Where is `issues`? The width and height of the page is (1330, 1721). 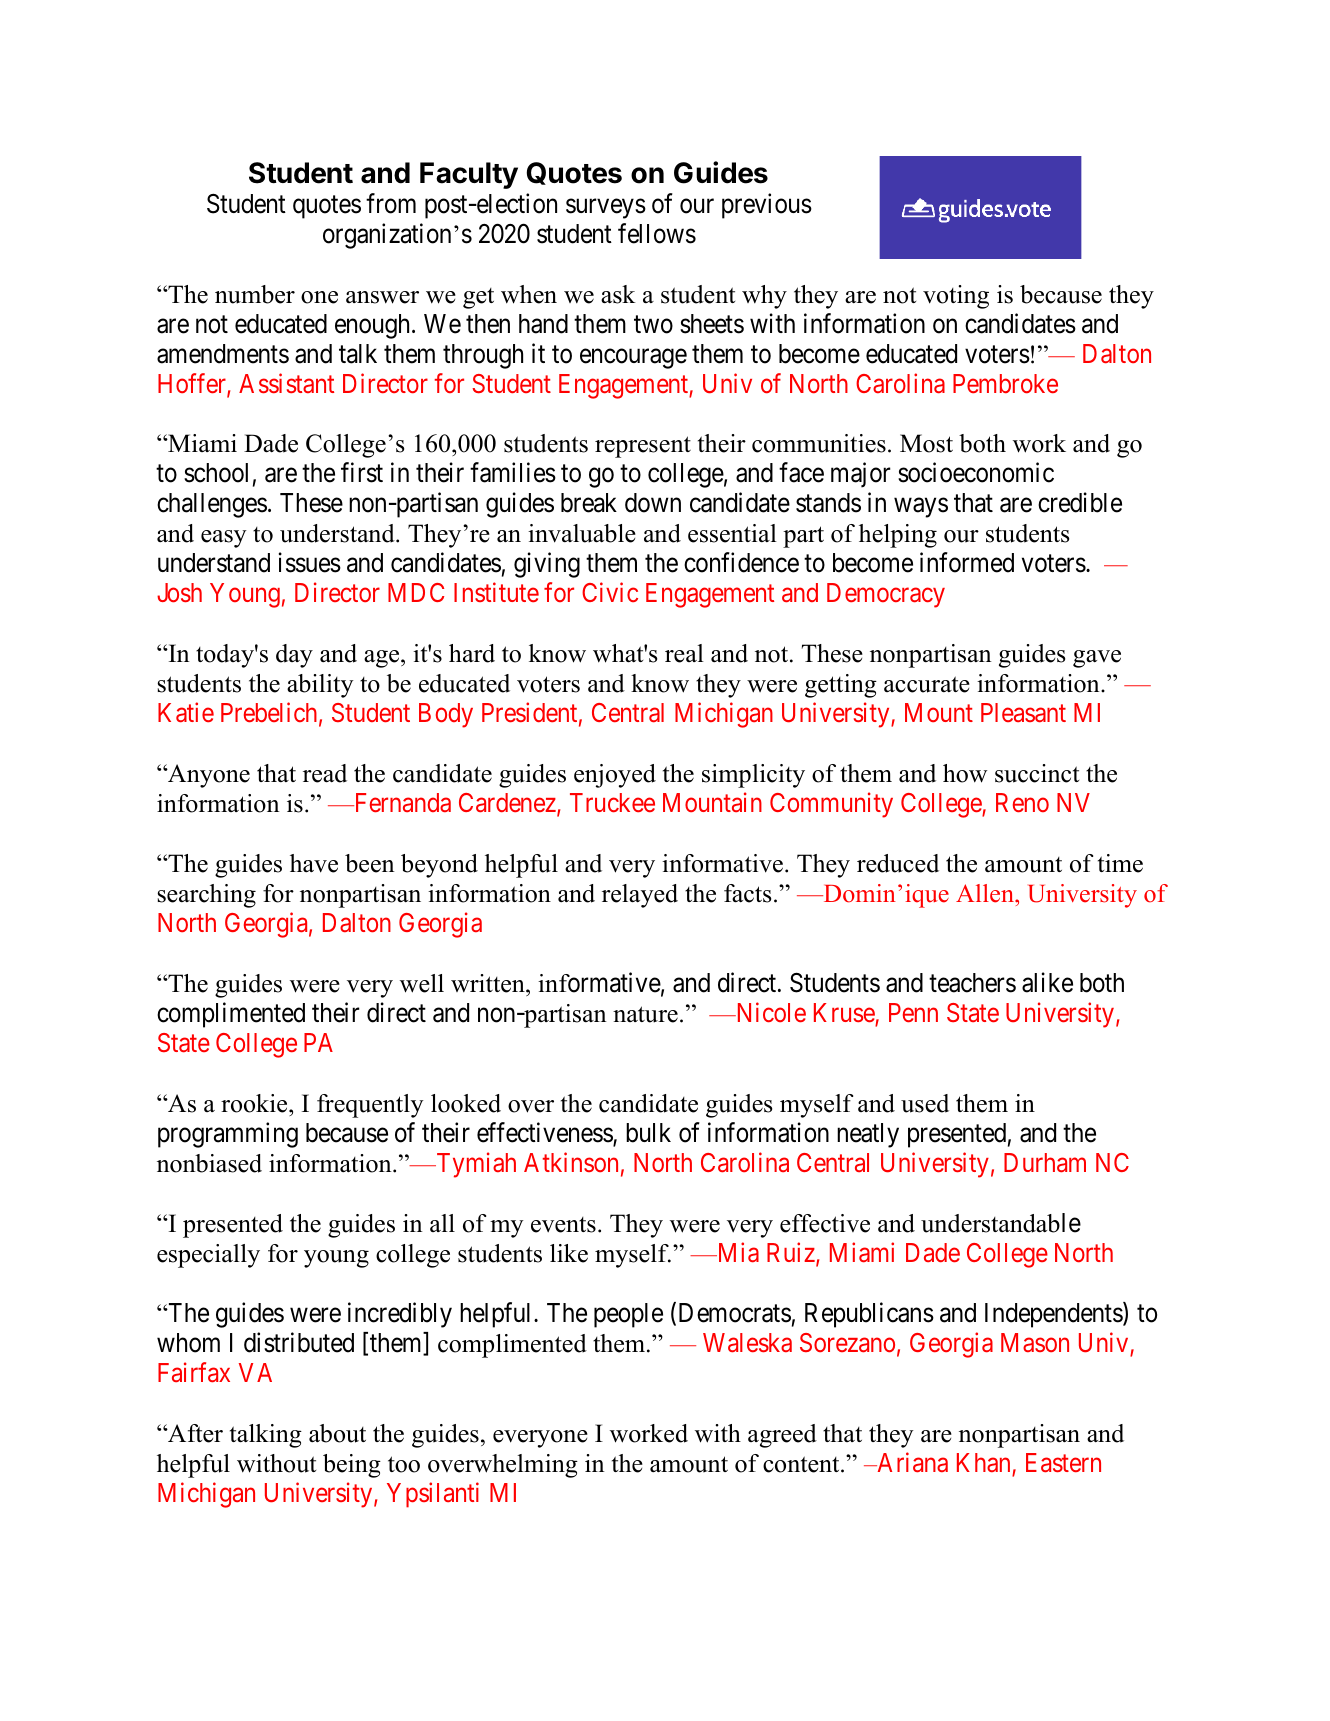
issues is located at coordinates (310, 563).
